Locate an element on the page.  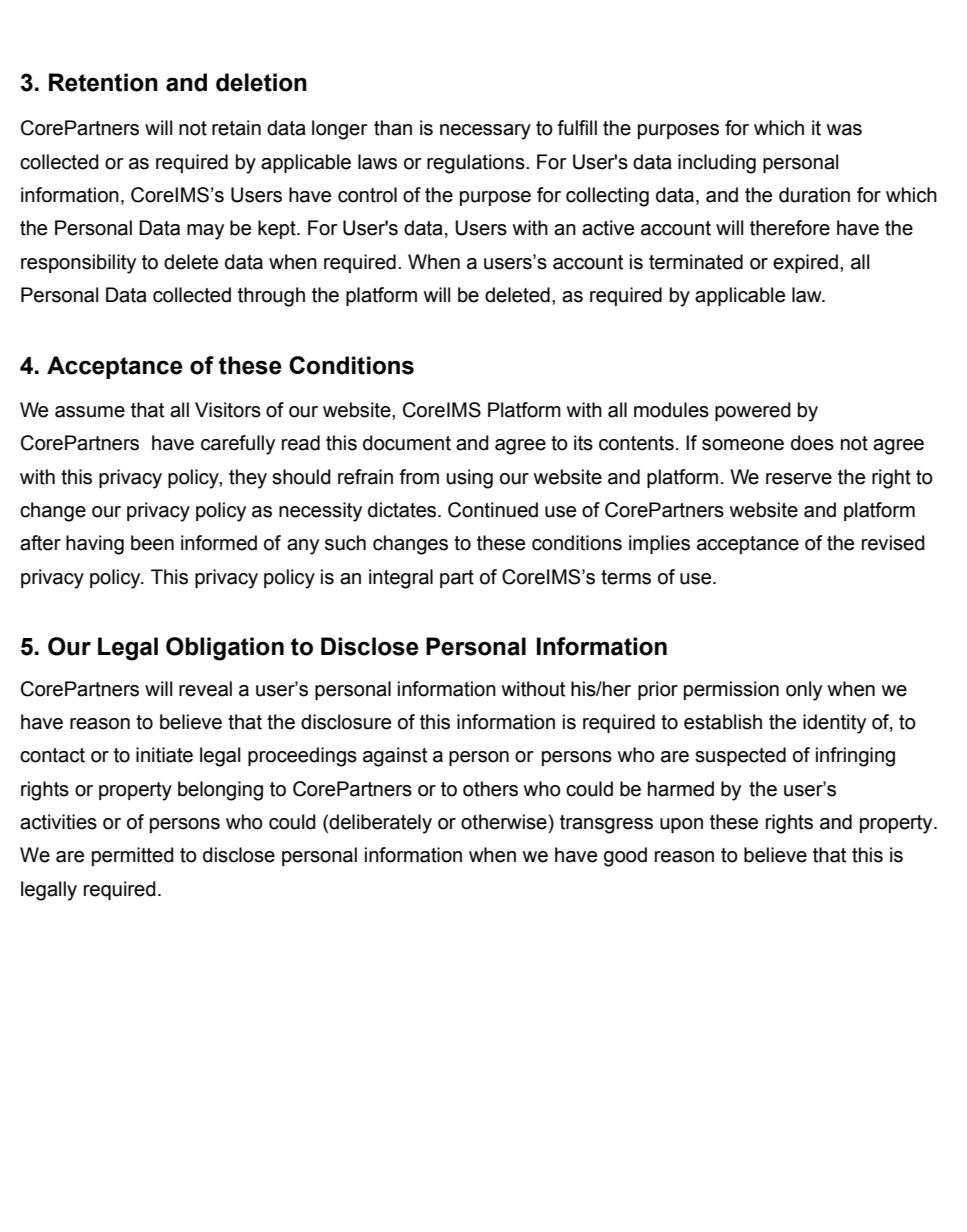
reserve is located at coordinates (799, 479).
